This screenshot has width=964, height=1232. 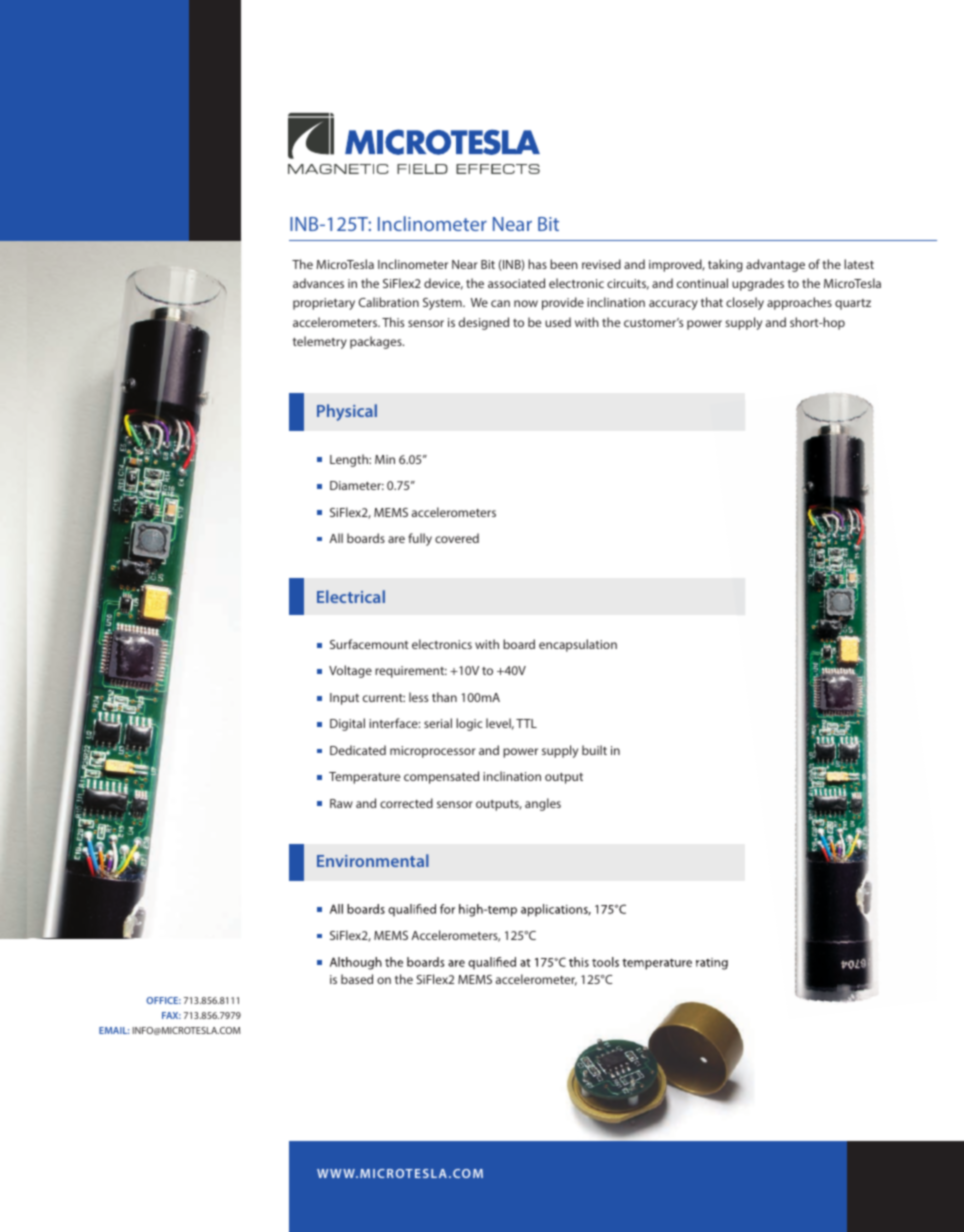 What do you see at coordinates (341, 803) in the screenshot?
I see `Raw` at bounding box center [341, 803].
